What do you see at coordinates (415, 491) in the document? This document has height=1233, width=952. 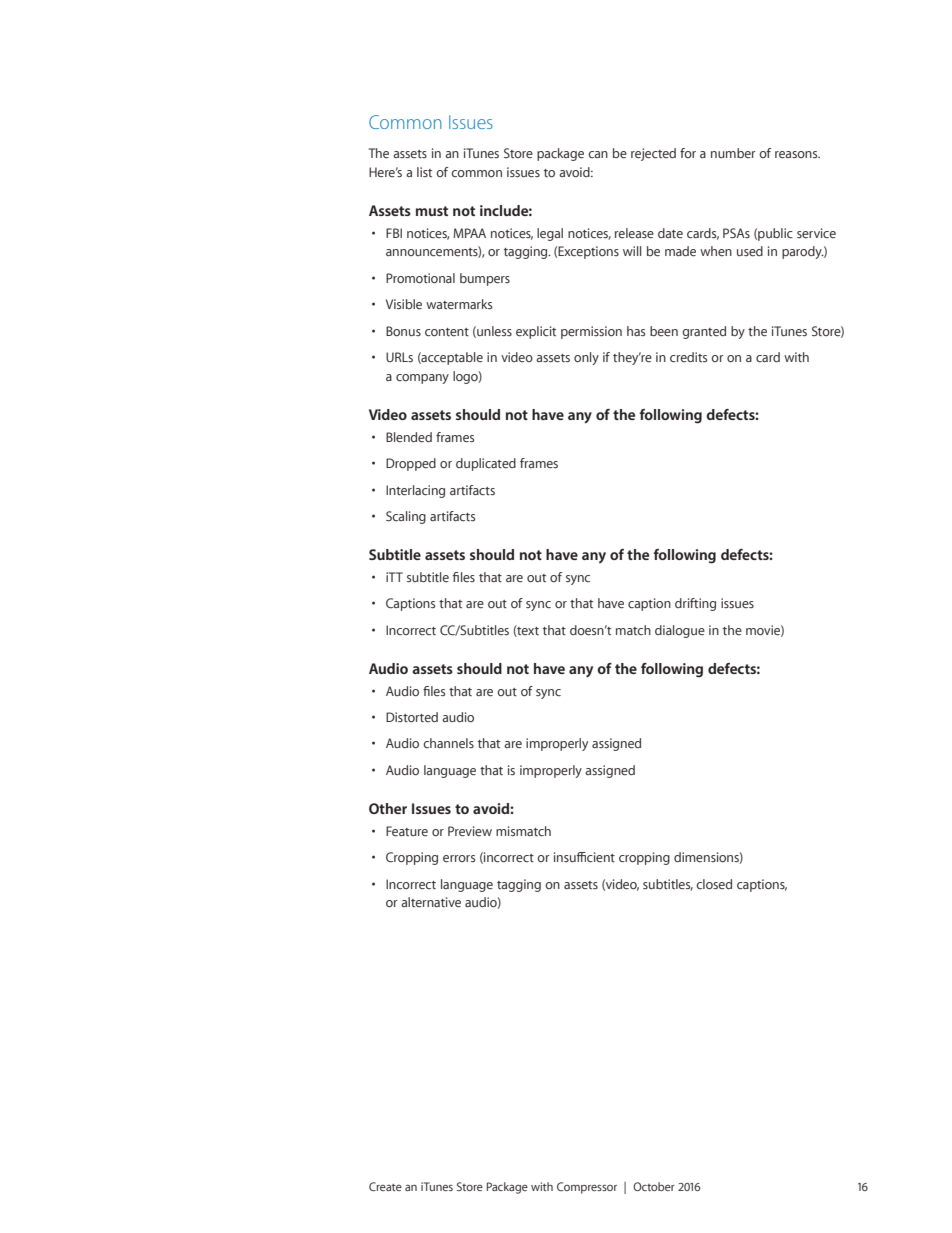 I see `Interlacing` at bounding box center [415, 491].
